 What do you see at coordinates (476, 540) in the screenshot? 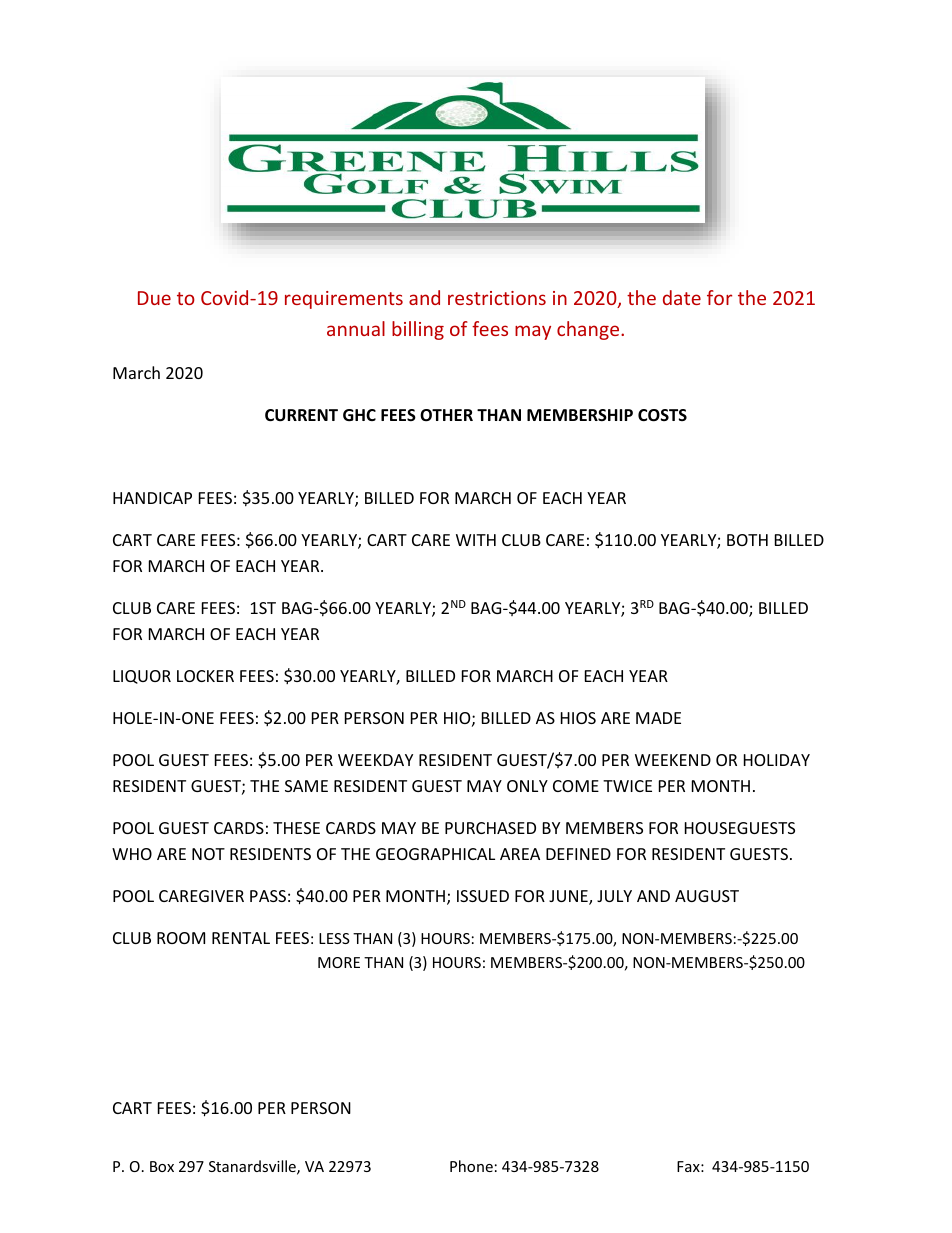
I see `WITH` at bounding box center [476, 540].
